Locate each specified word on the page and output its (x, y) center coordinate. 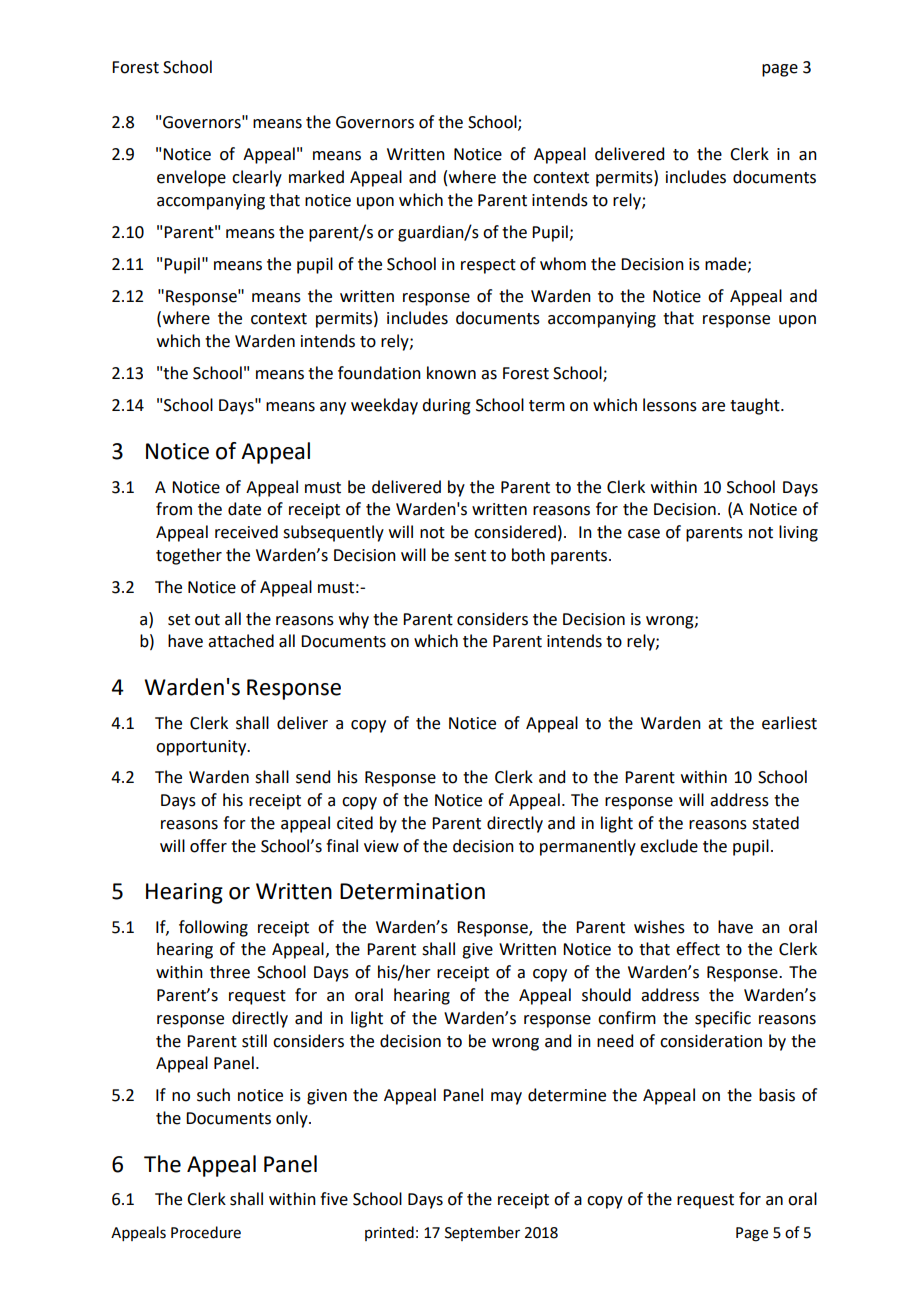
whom (563, 264)
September (482, 1233)
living (798, 533)
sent (470, 556)
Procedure (206, 1232)
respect (488, 266)
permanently (588, 847)
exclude (669, 846)
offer (208, 846)
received (246, 532)
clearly (257, 178)
